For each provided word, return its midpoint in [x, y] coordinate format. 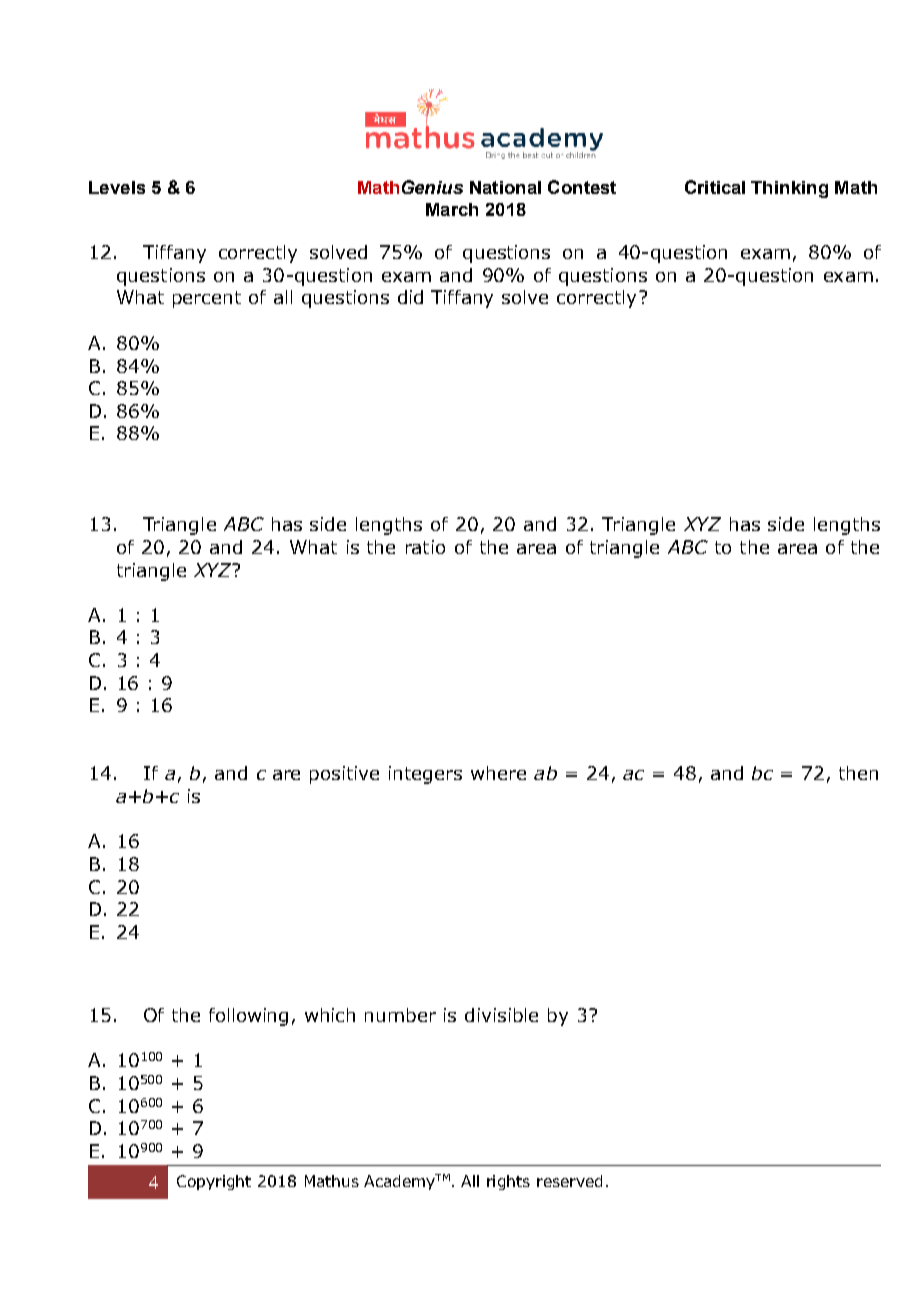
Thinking [789, 189]
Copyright [214, 1182]
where [498, 773]
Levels [117, 187]
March [452, 209]
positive [344, 775]
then [858, 773]
